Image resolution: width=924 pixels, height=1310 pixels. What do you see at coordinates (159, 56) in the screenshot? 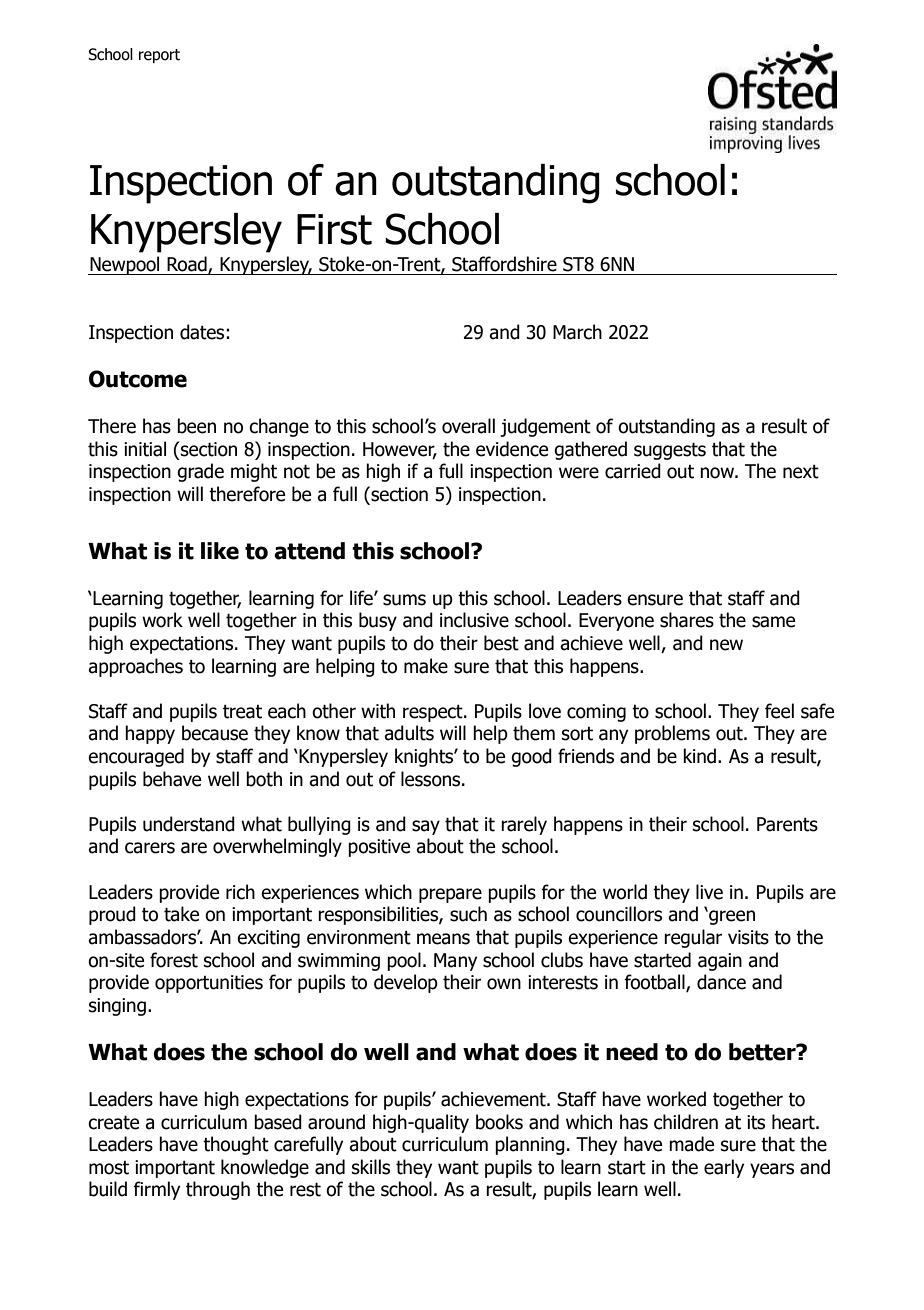
I see `report` at bounding box center [159, 56].
